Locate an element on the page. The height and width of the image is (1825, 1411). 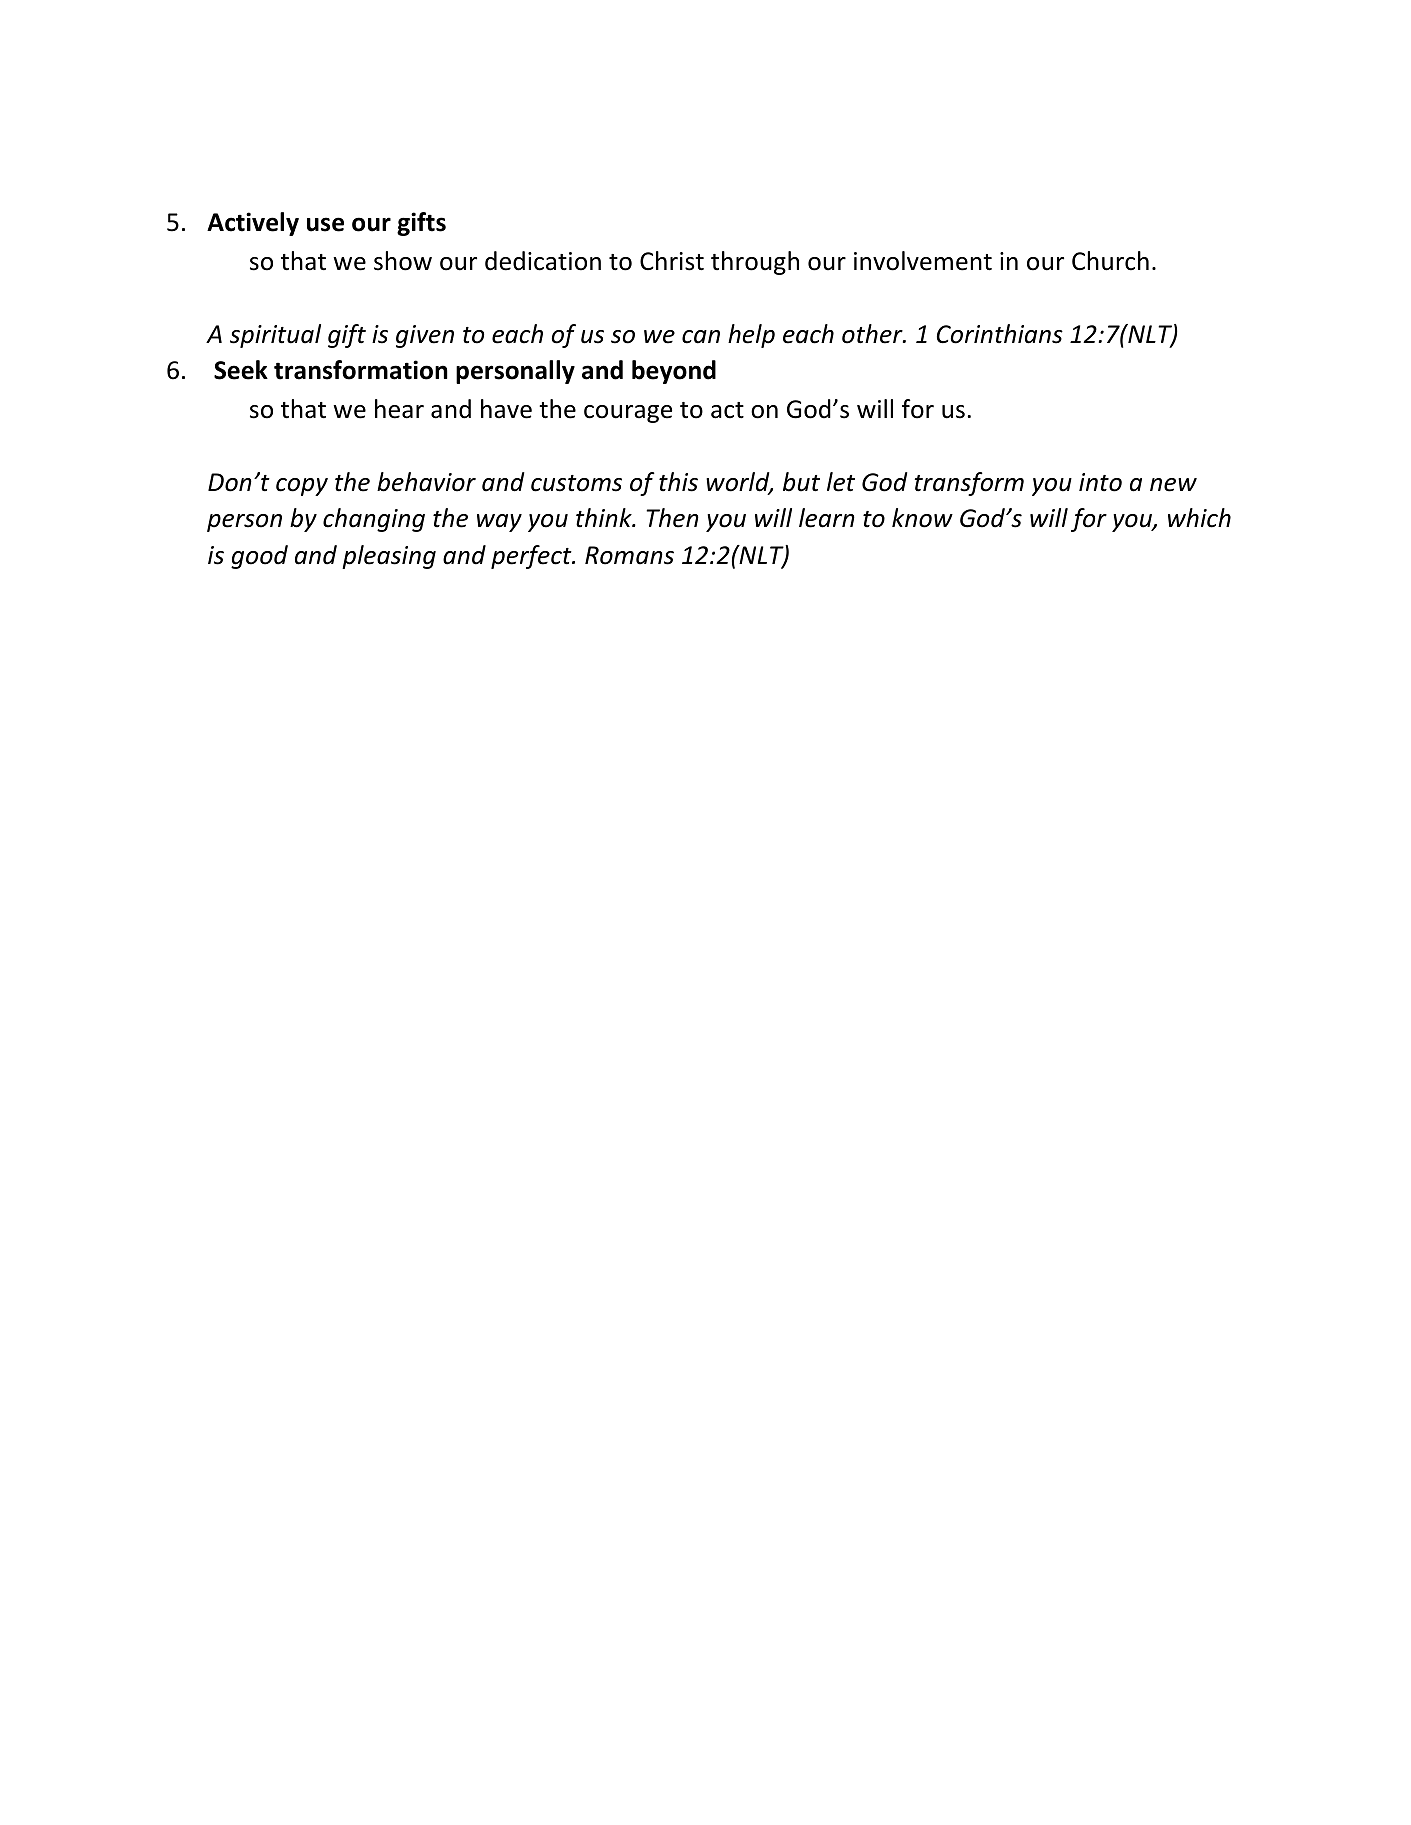
Romans is located at coordinates (629, 555).
